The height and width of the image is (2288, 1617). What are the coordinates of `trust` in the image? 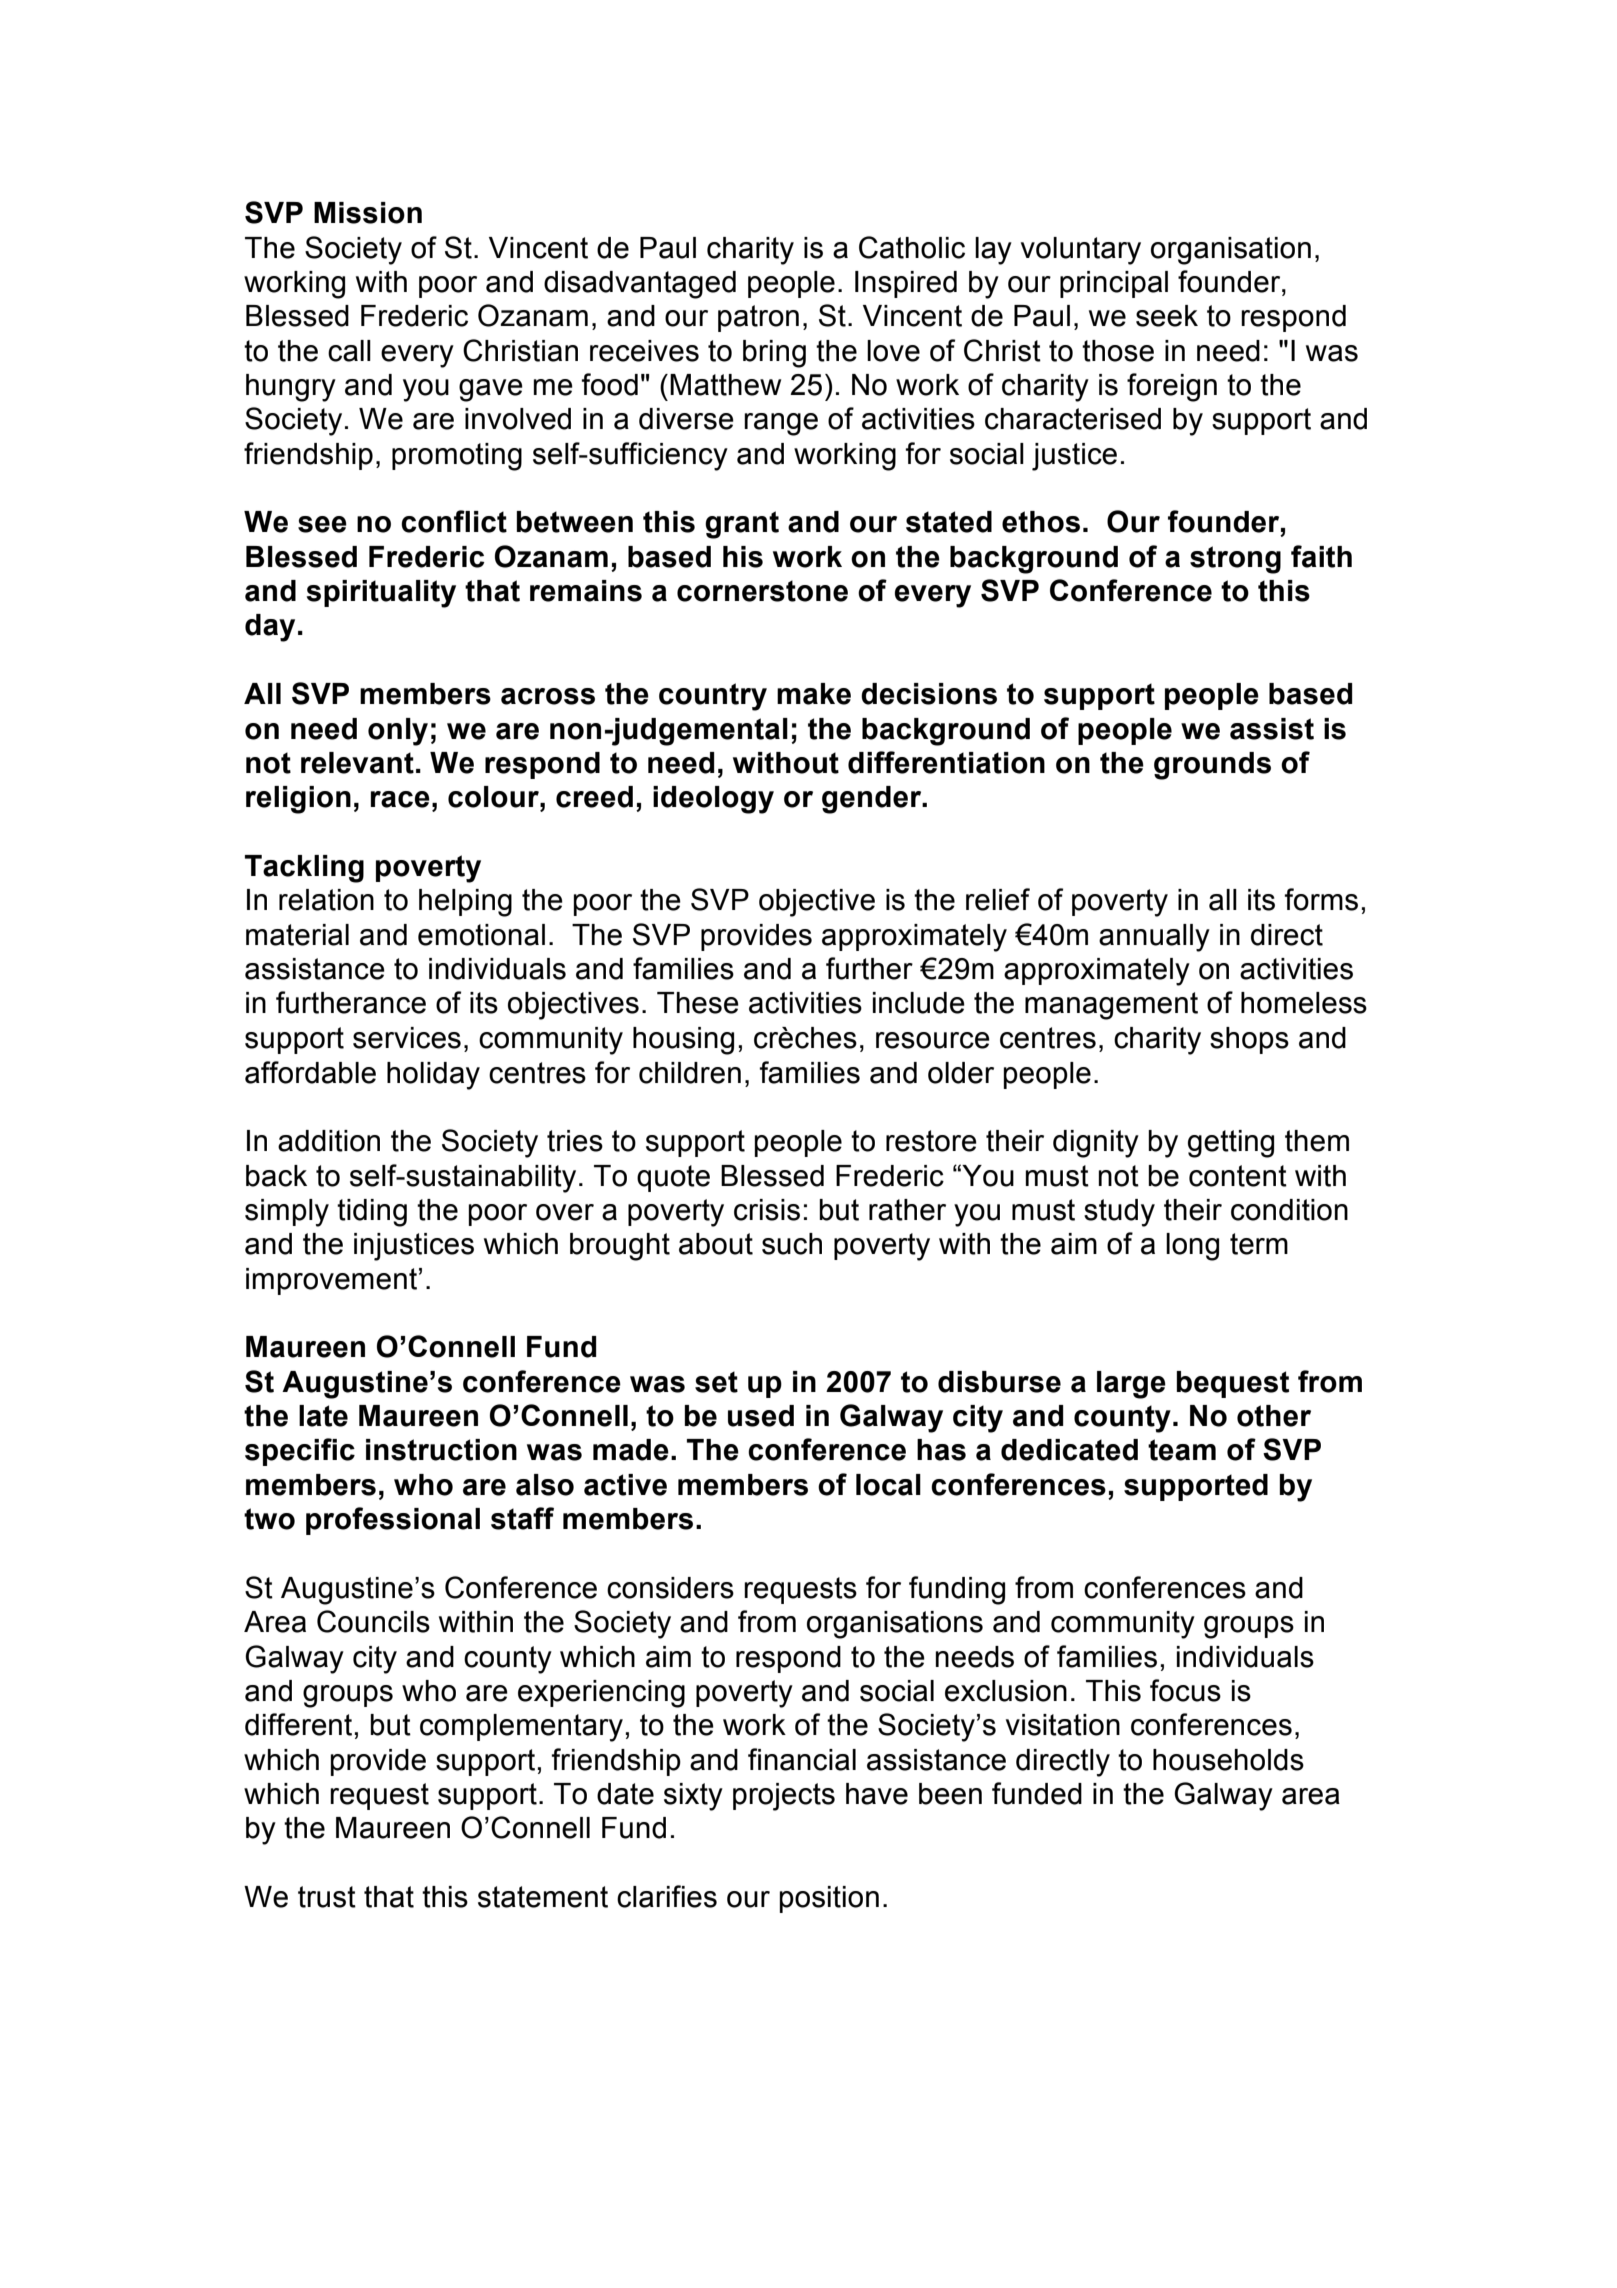 It's located at (327, 1897).
